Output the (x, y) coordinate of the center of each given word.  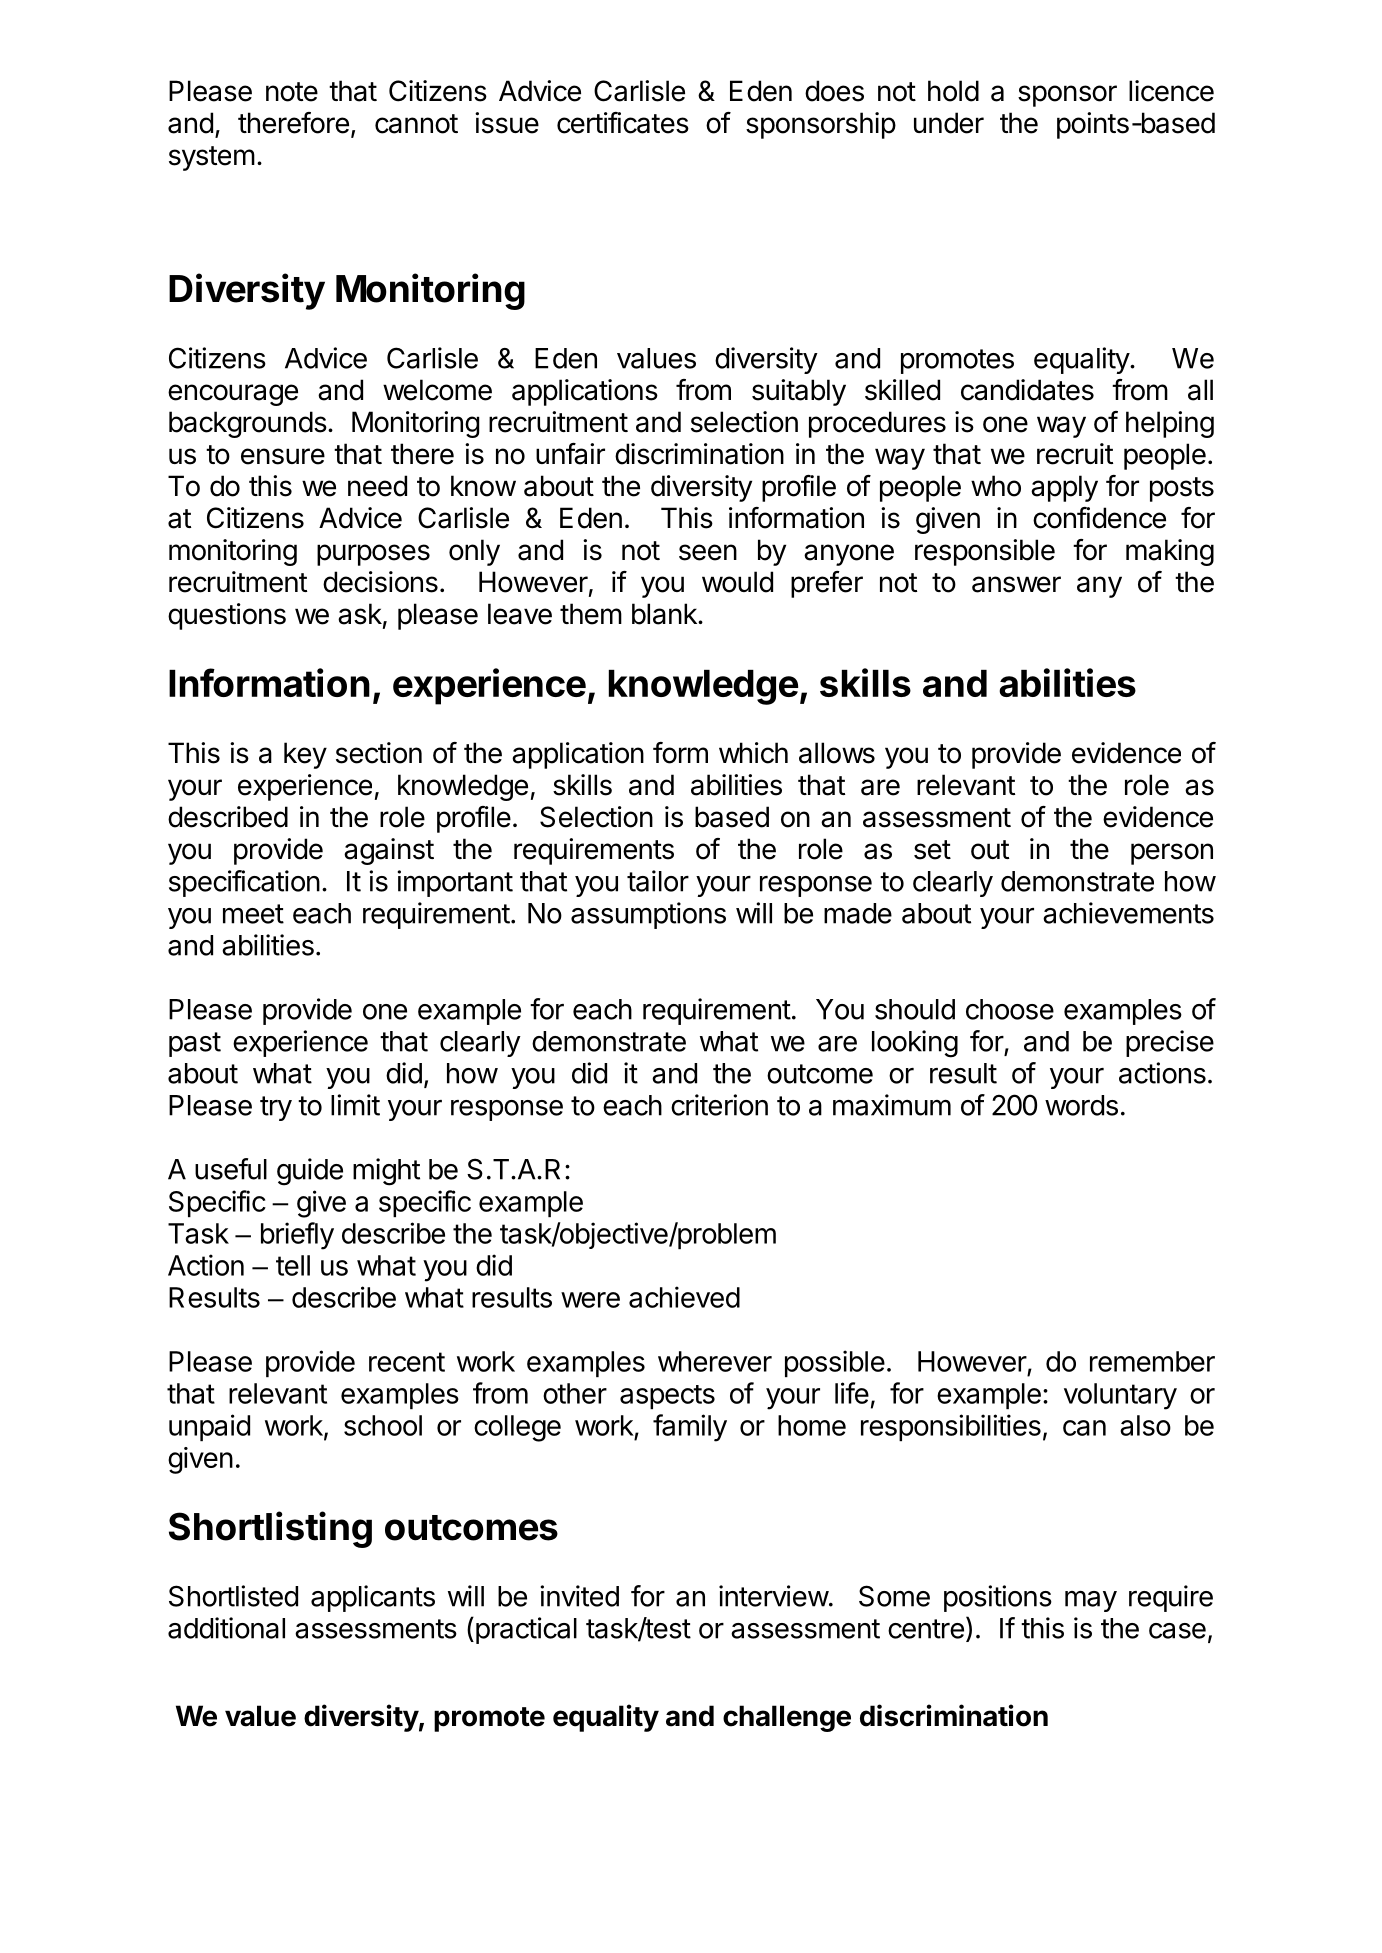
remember (1152, 1361)
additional (226, 1628)
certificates (623, 123)
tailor (658, 881)
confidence (1099, 518)
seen (708, 552)
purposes (373, 555)
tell (293, 1265)
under (949, 123)
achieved (684, 1297)
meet (253, 914)
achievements (1128, 913)
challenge (787, 1718)
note (292, 92)
